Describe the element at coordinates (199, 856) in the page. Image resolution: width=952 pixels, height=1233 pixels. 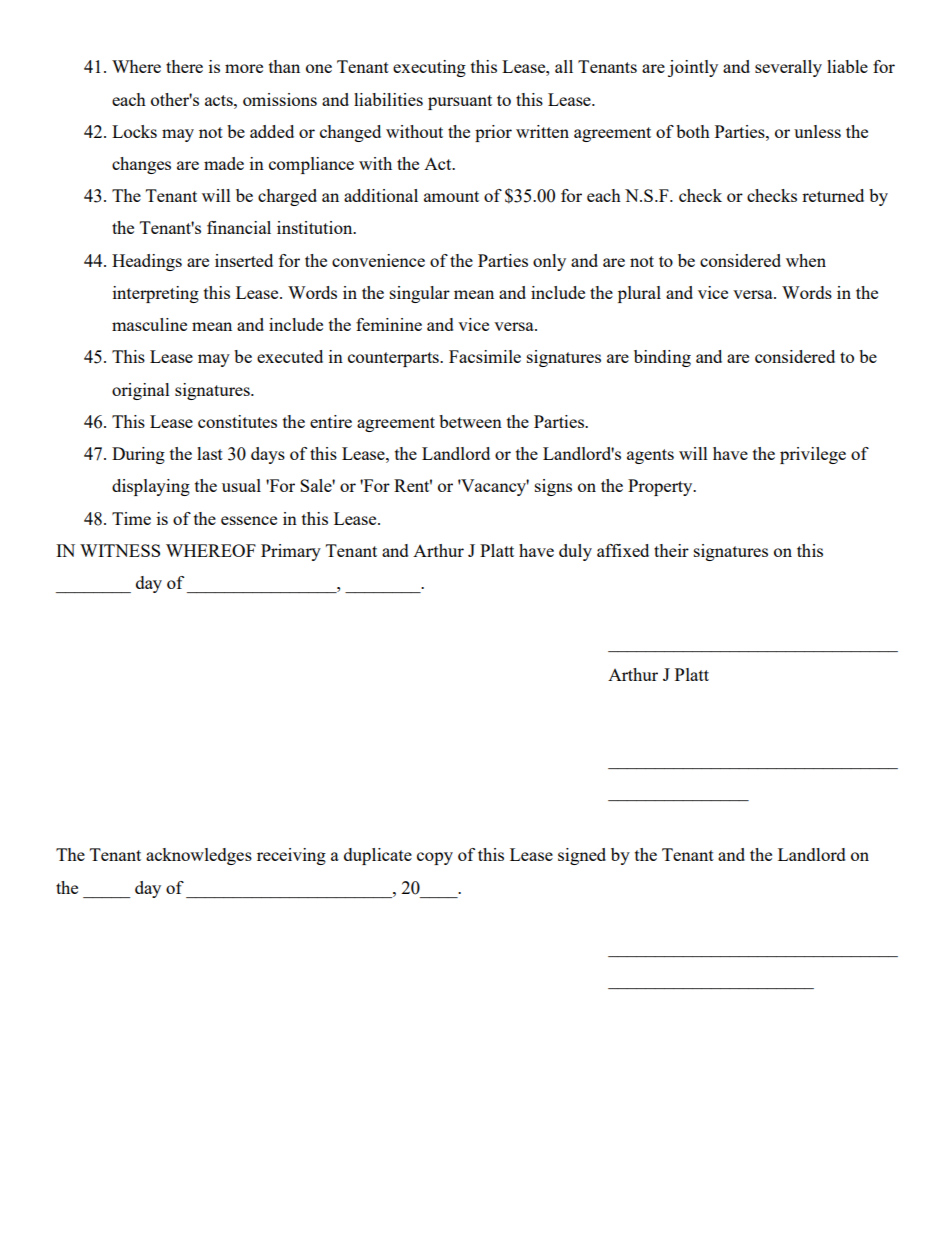
I see `acknowledges` at that location.
